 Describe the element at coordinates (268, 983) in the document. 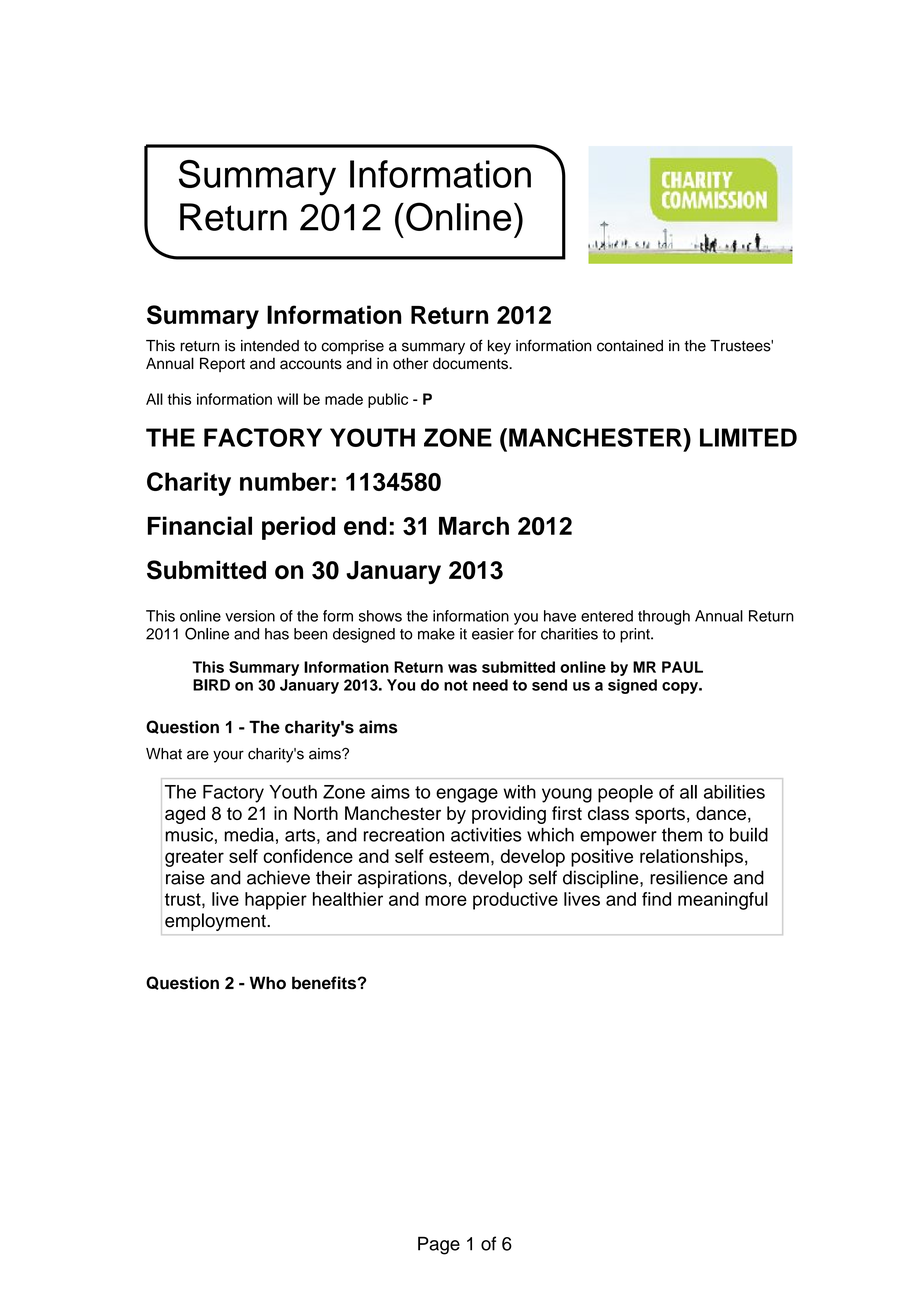

I see `Who` at that location.
